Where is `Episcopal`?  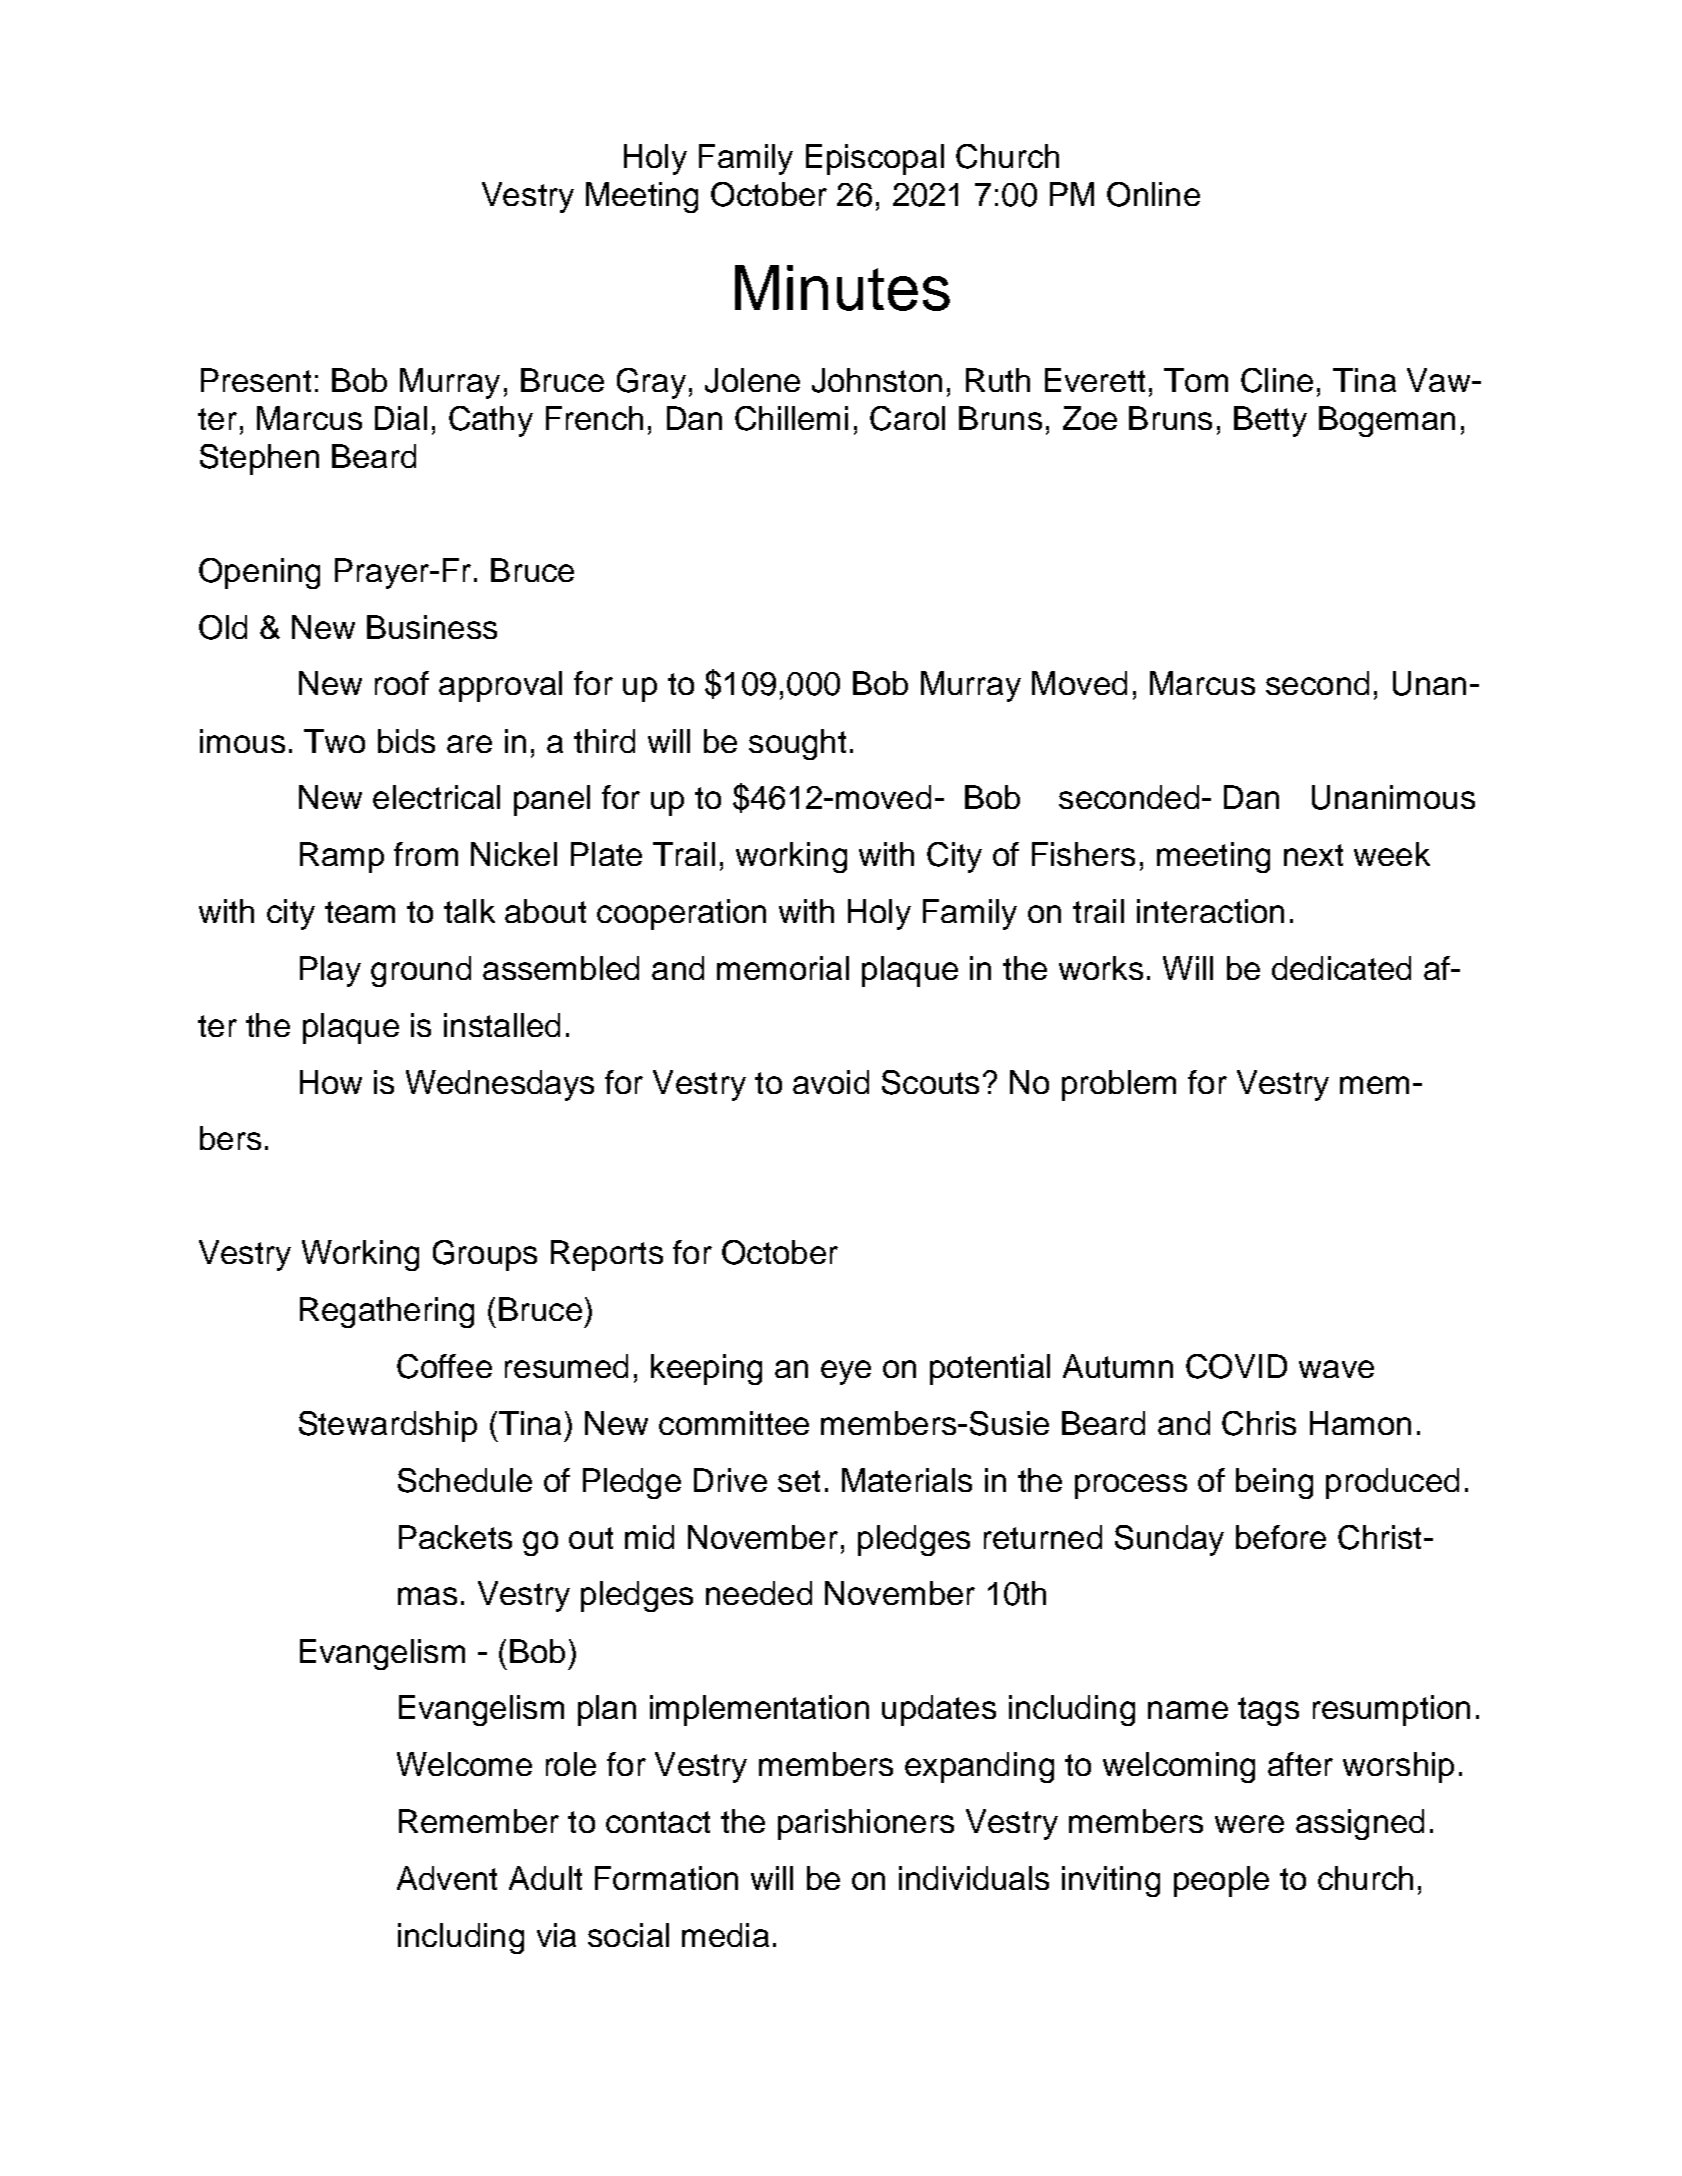
Episcopal is located at coordinates (875, 159).
